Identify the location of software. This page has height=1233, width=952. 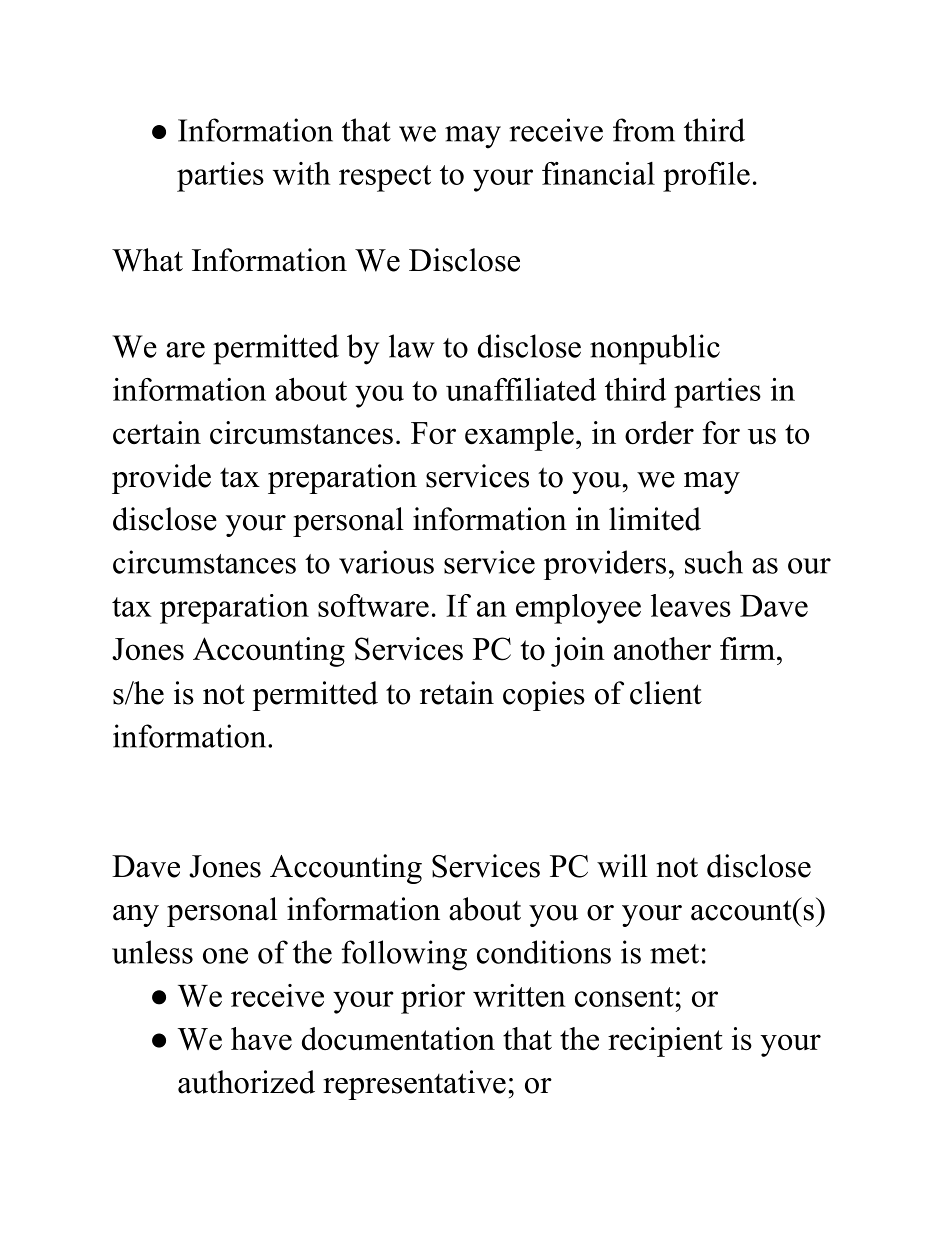
(373, 605).
